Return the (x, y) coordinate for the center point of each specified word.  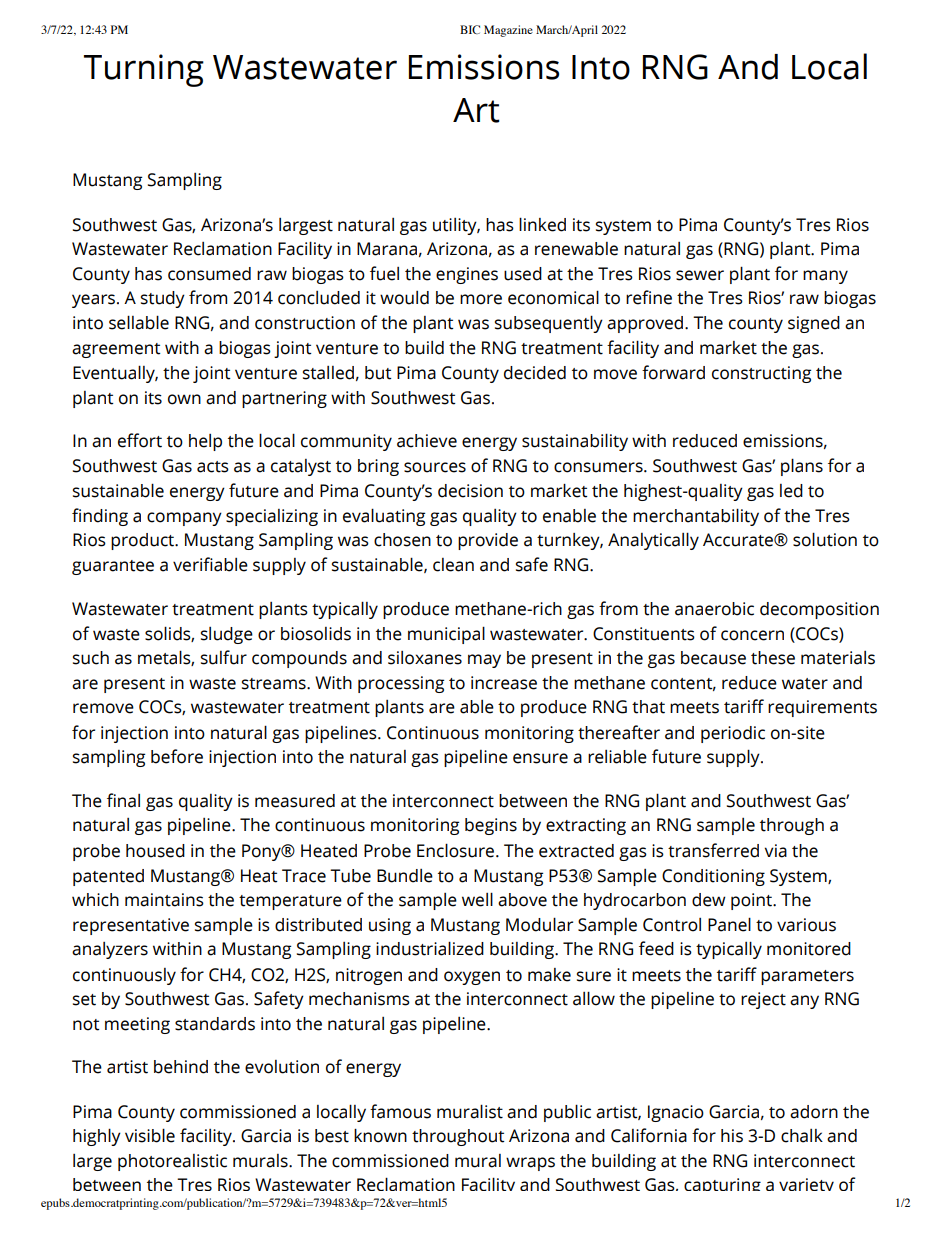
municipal (446, 635)
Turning (144, 70)
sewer (700, 275)
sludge (227, 635)
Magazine (508, 31)
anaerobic (714, 609)
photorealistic (172, 1162)
